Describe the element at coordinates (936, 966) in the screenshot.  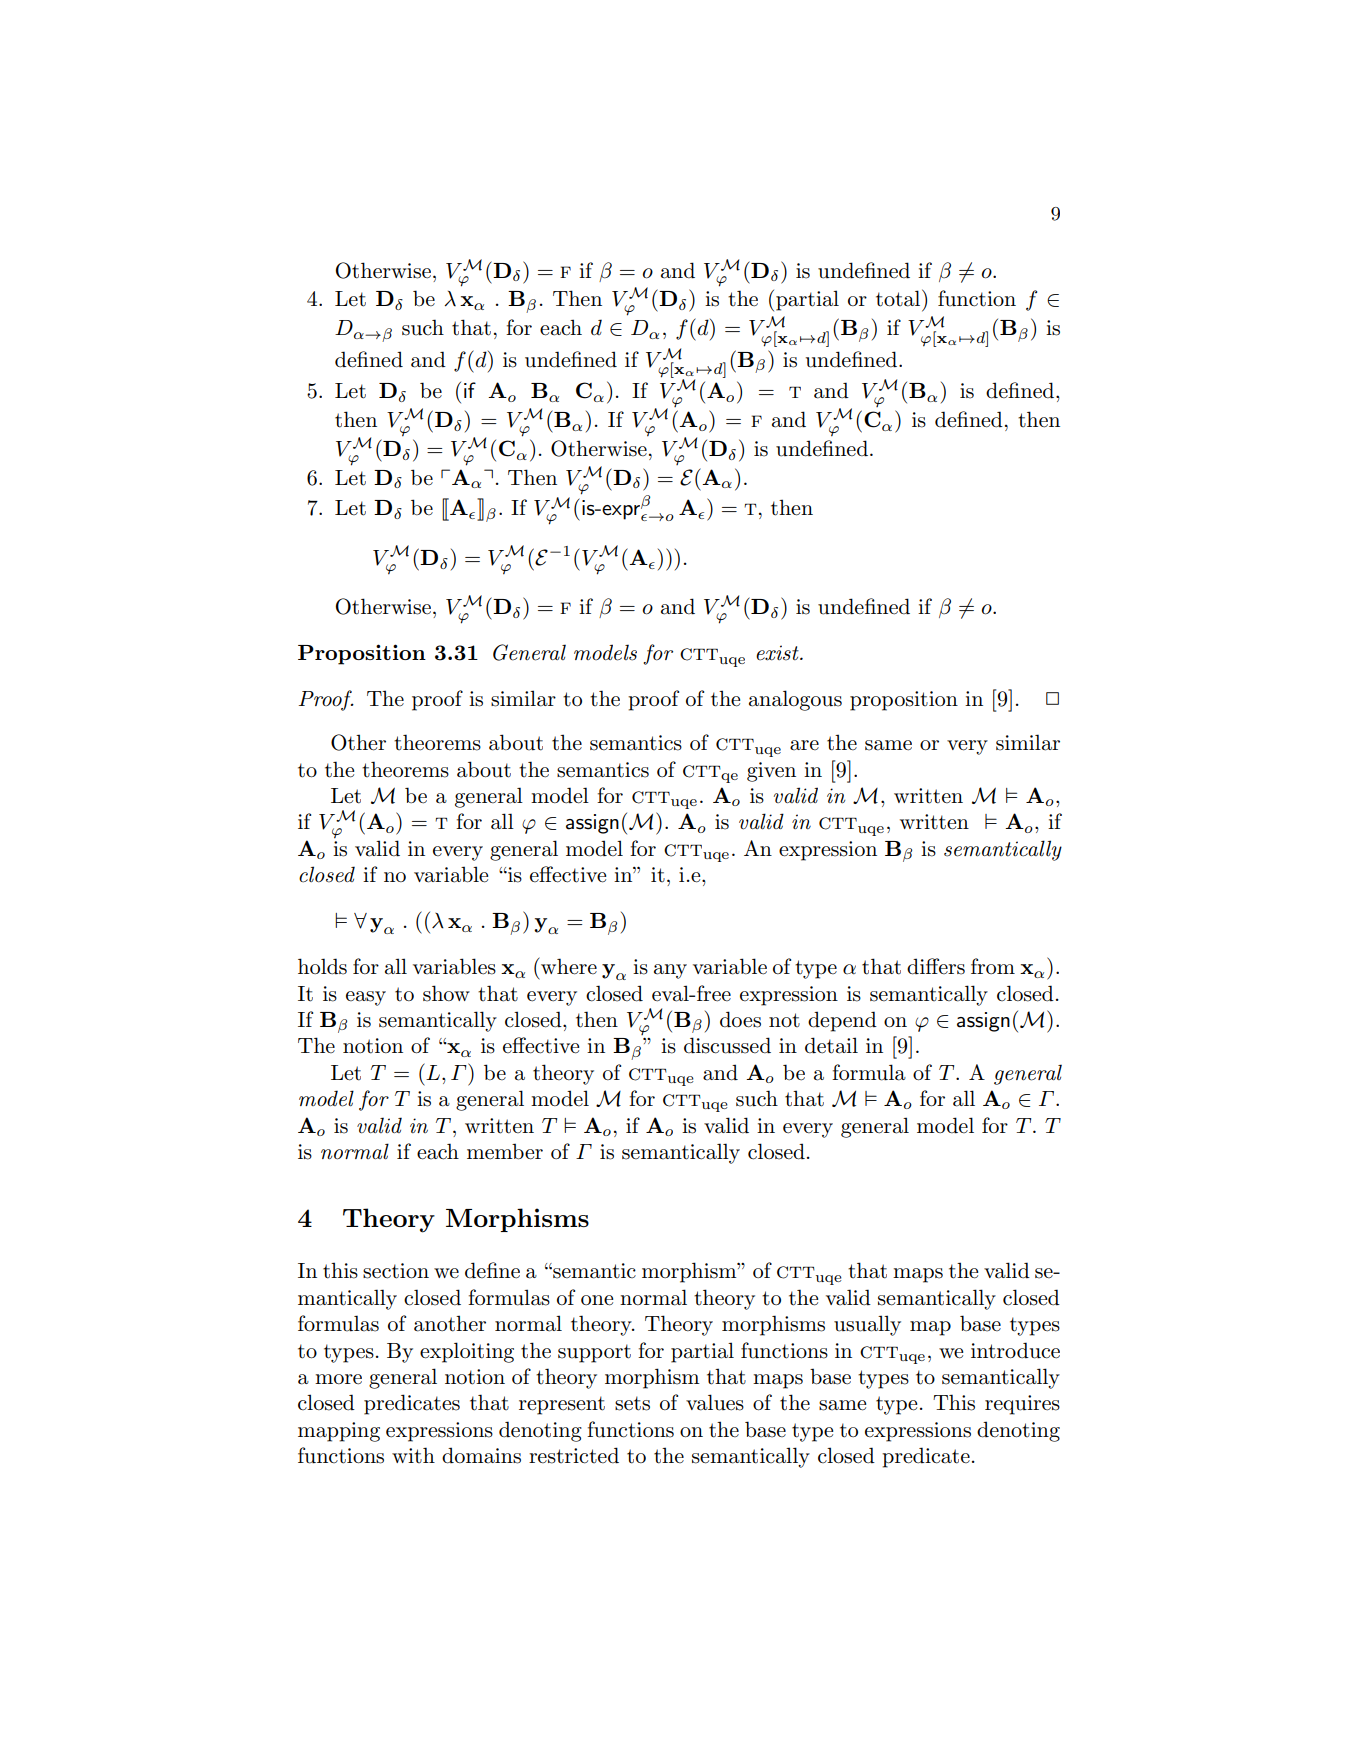
I see `differs` at that location.
